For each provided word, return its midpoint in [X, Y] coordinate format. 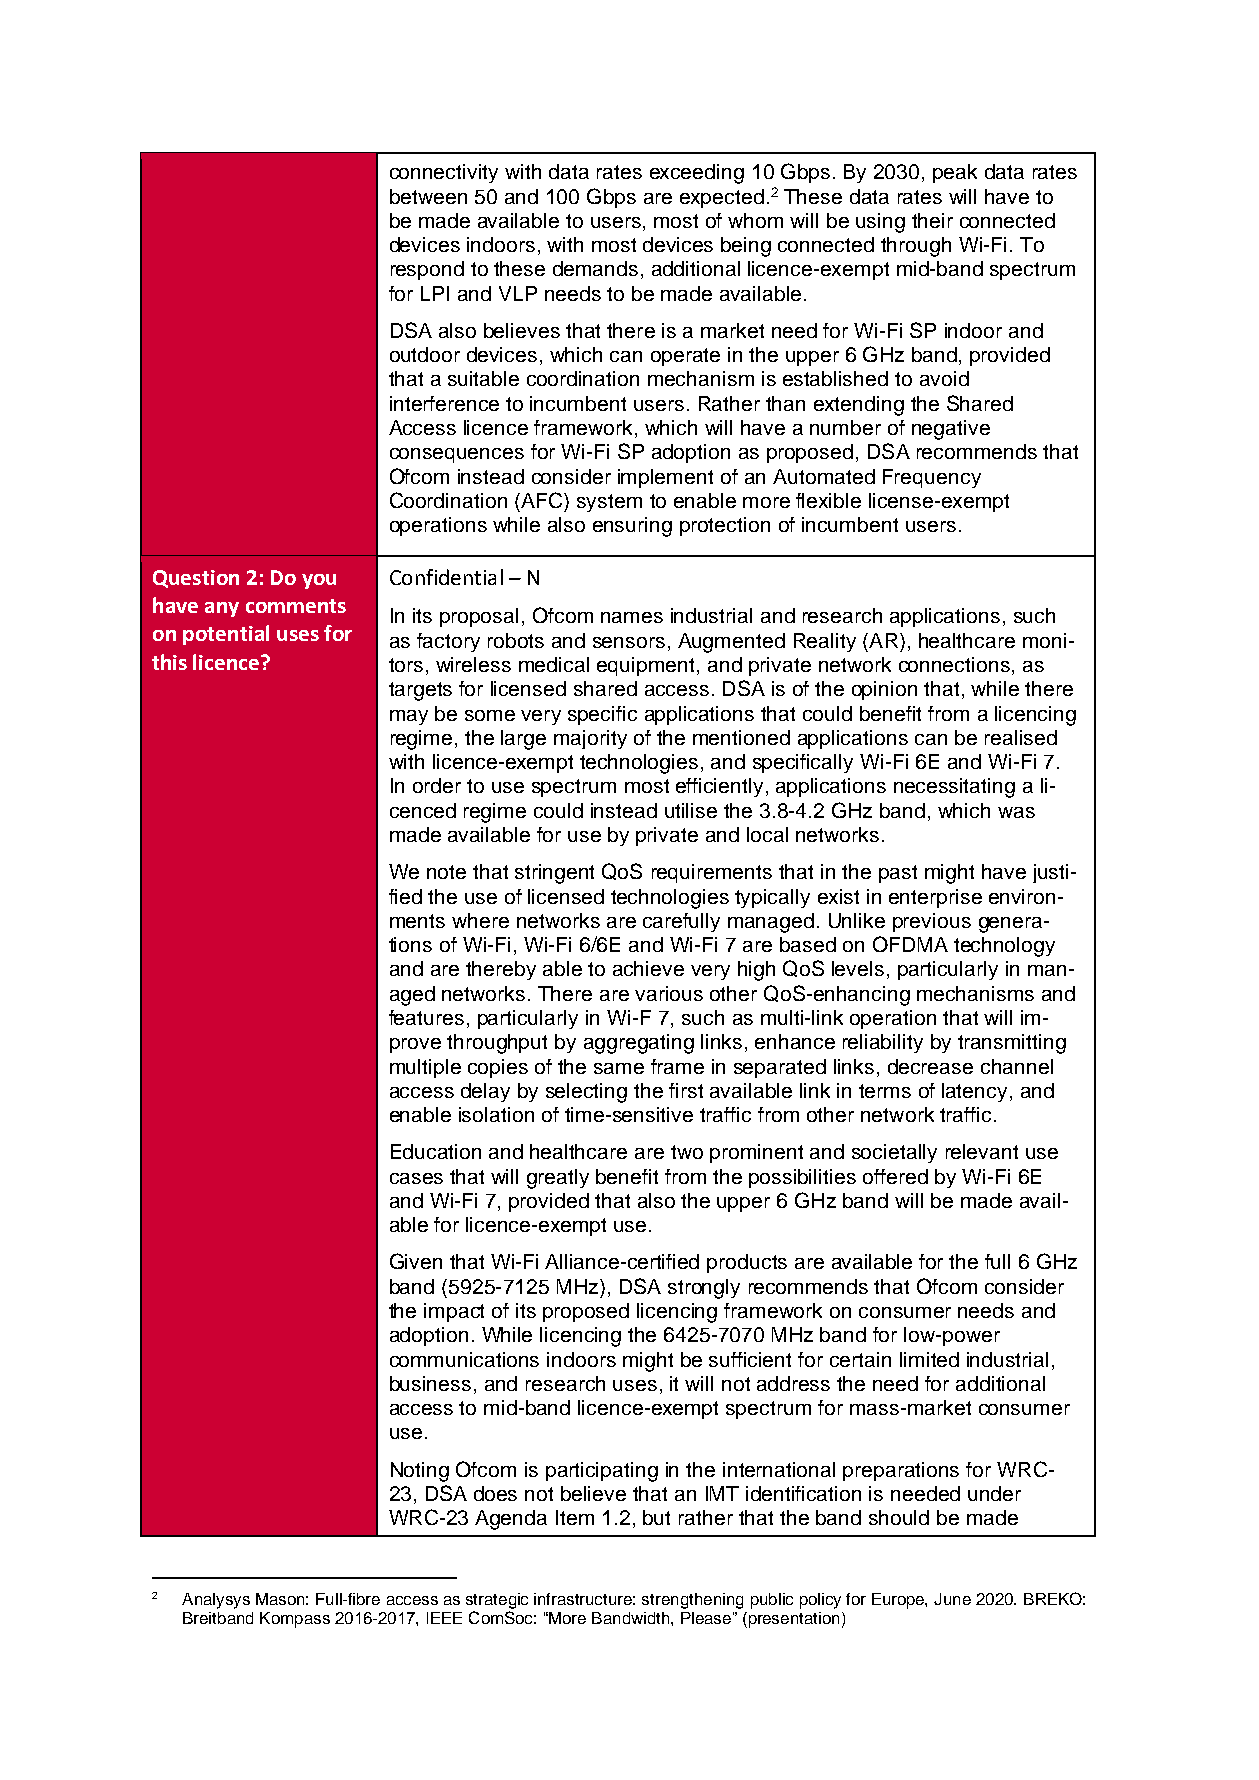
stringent [554, 874]
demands [595, 268]
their [932, 220]
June [952, 1599]
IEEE [444, 1618]
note [446, 872]
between [428, 196]
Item [575, 1517]
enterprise [935, 898]
